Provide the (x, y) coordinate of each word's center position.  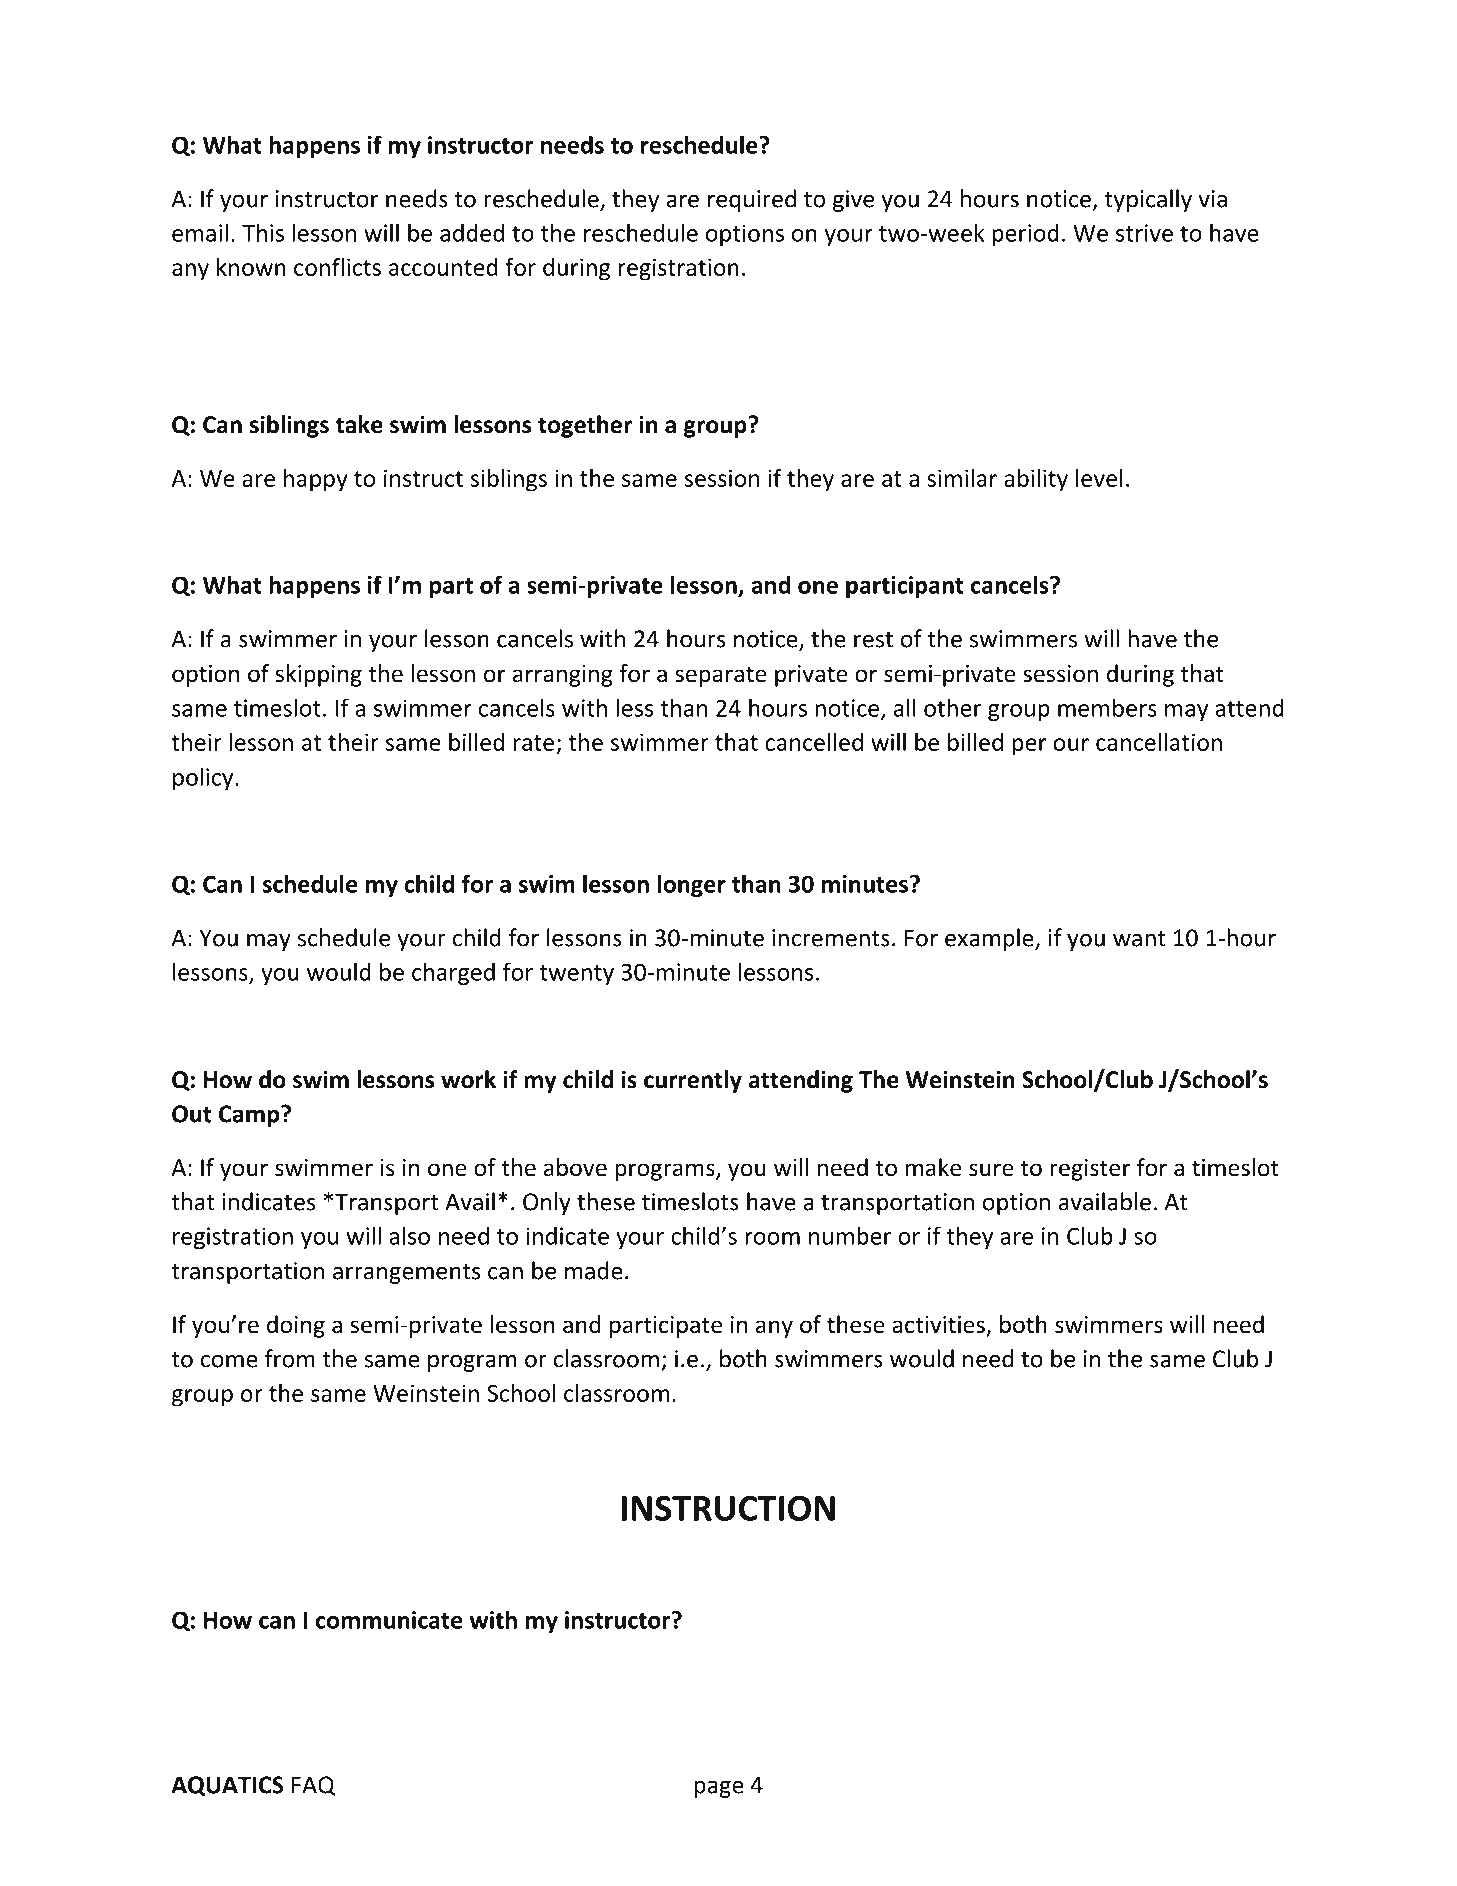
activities (939, 1326)
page (719, 1789)
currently (693, 1081)
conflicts (337, 267)
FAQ (314, 1786)
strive (1144, 233)
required (752, 200)
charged (453, 973)
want (1139, 939)
